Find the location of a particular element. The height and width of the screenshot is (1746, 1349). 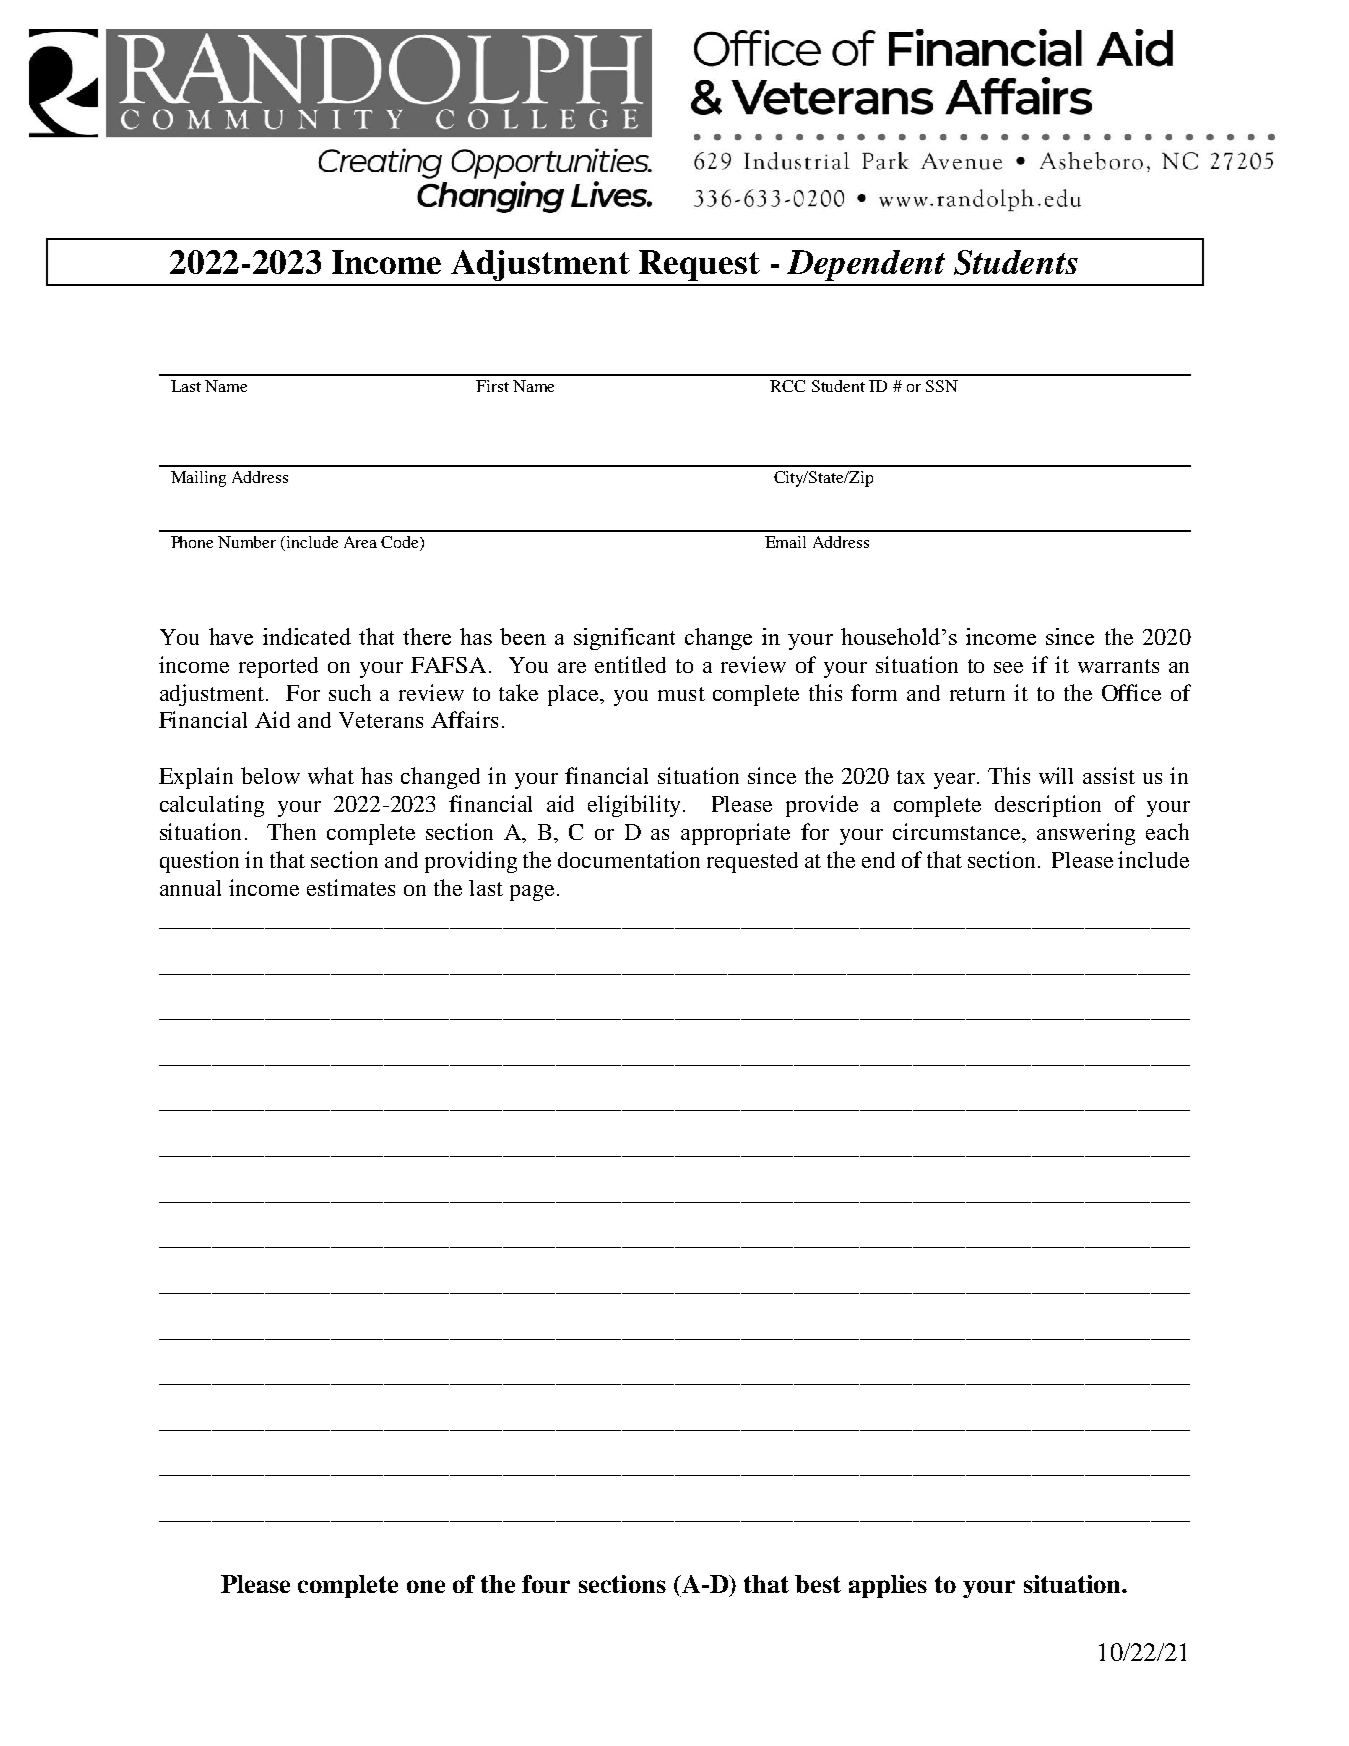

Mailing is located at coordinates (198, 479).
